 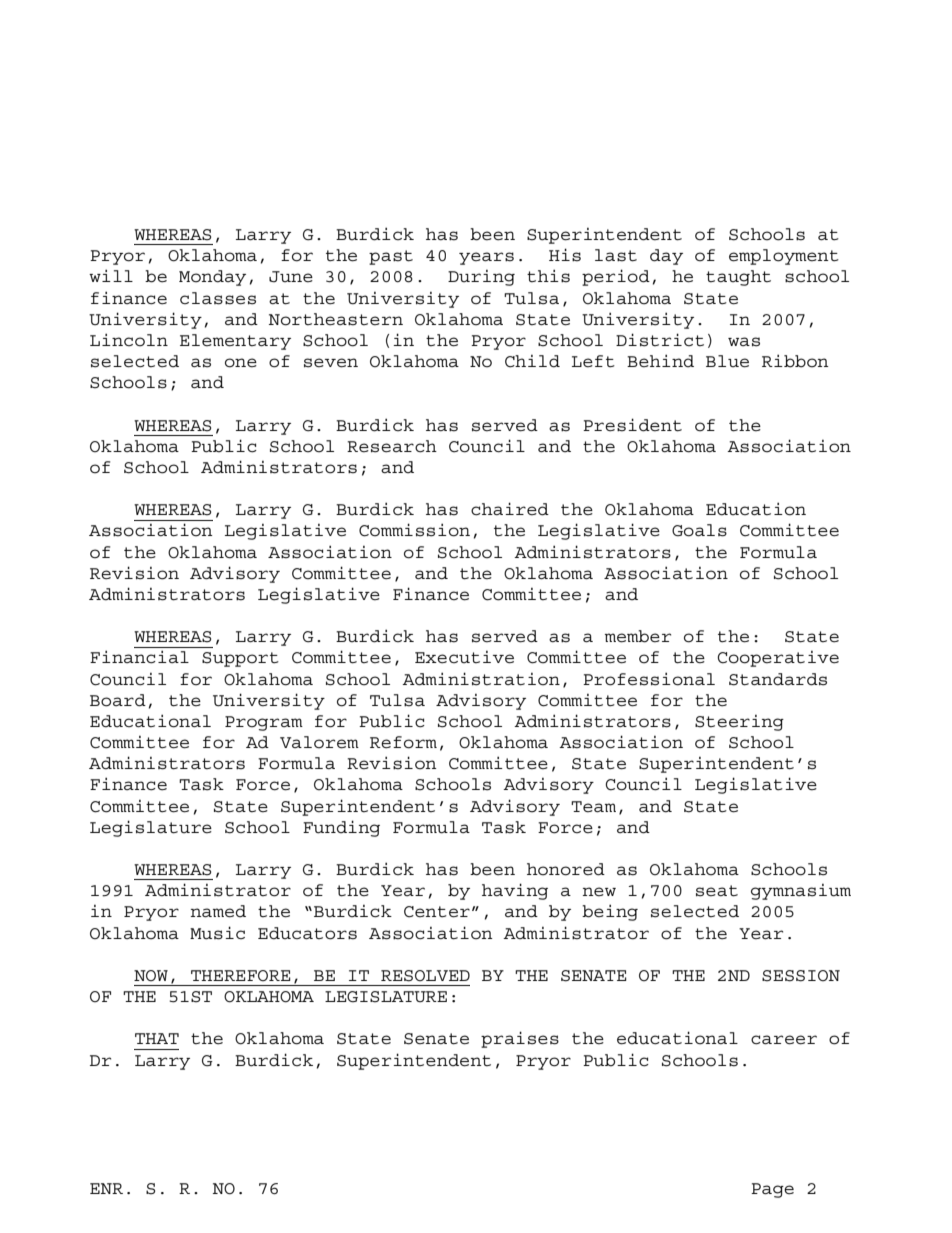 What do you see at coordinates (217, 933) in the image?
I see `Music` at bounding box center [217, 933].
